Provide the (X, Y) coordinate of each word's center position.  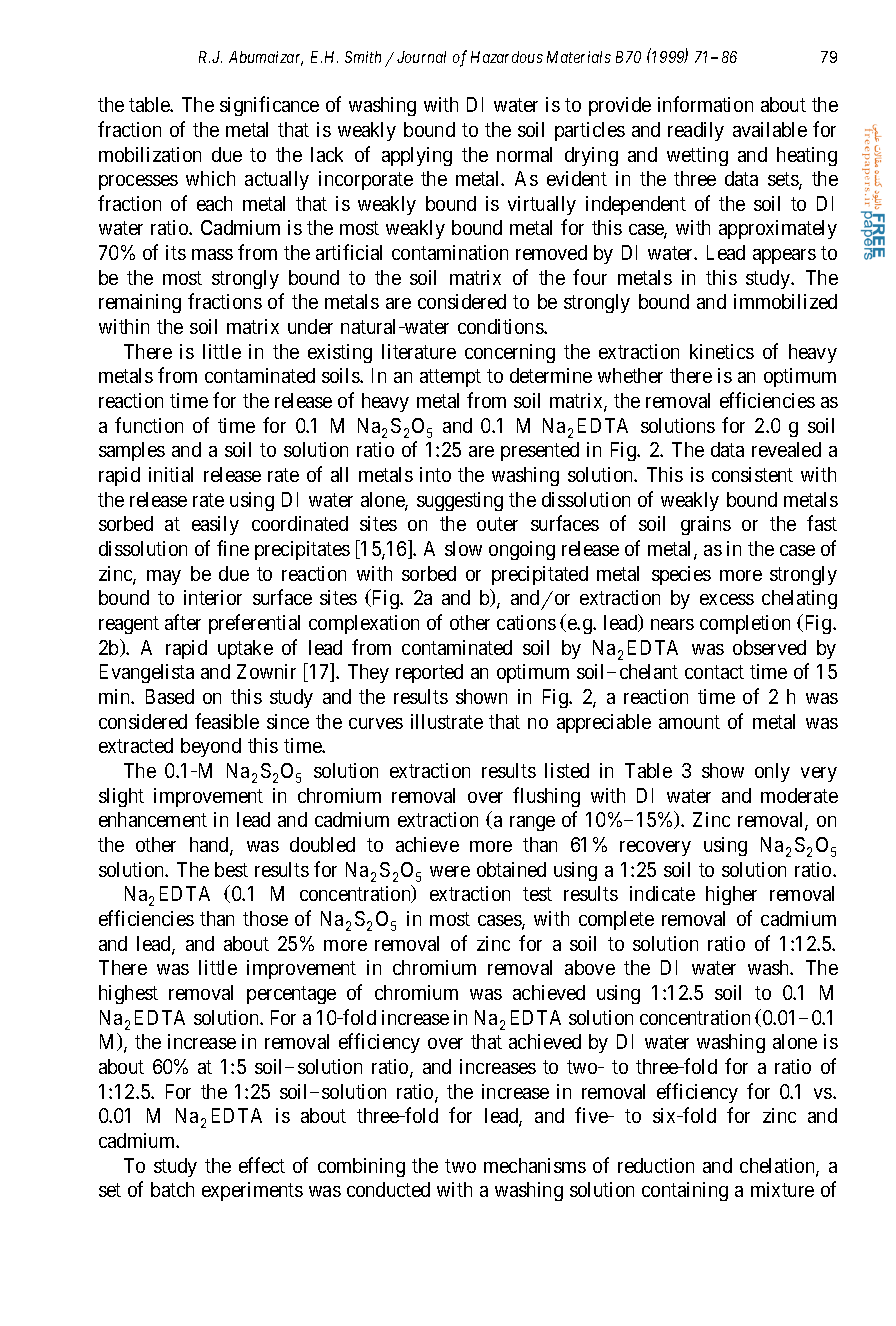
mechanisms (535, 1165)
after (183, 622)
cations (526, 622)
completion (745, 624)
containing (685, 1191)
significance (269, 106)
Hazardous (507, 57)
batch (172, 1189)
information (705, 104)
